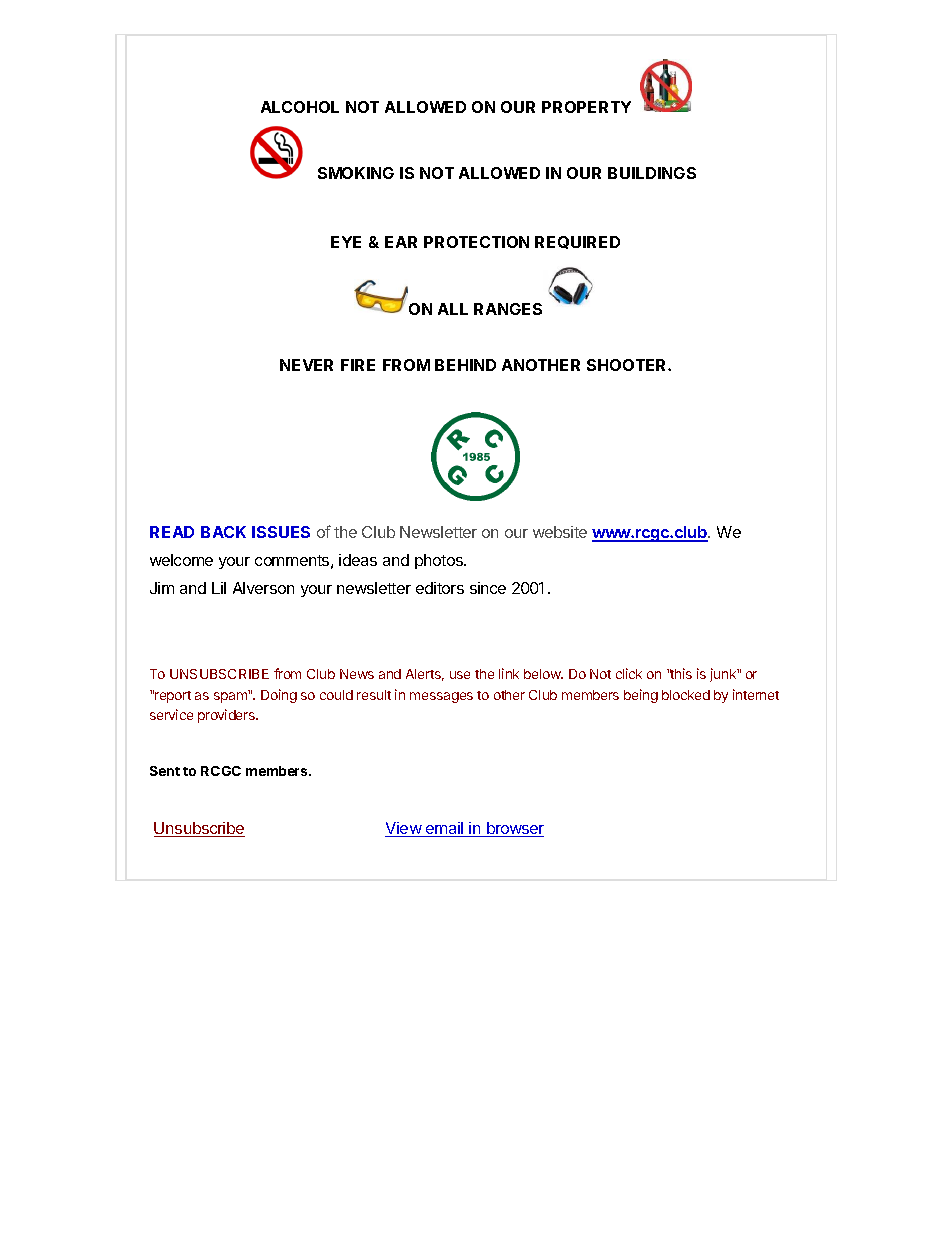 This image has height=1233, width=952. I want to click on BUILDINGS, so click(652, 173).
